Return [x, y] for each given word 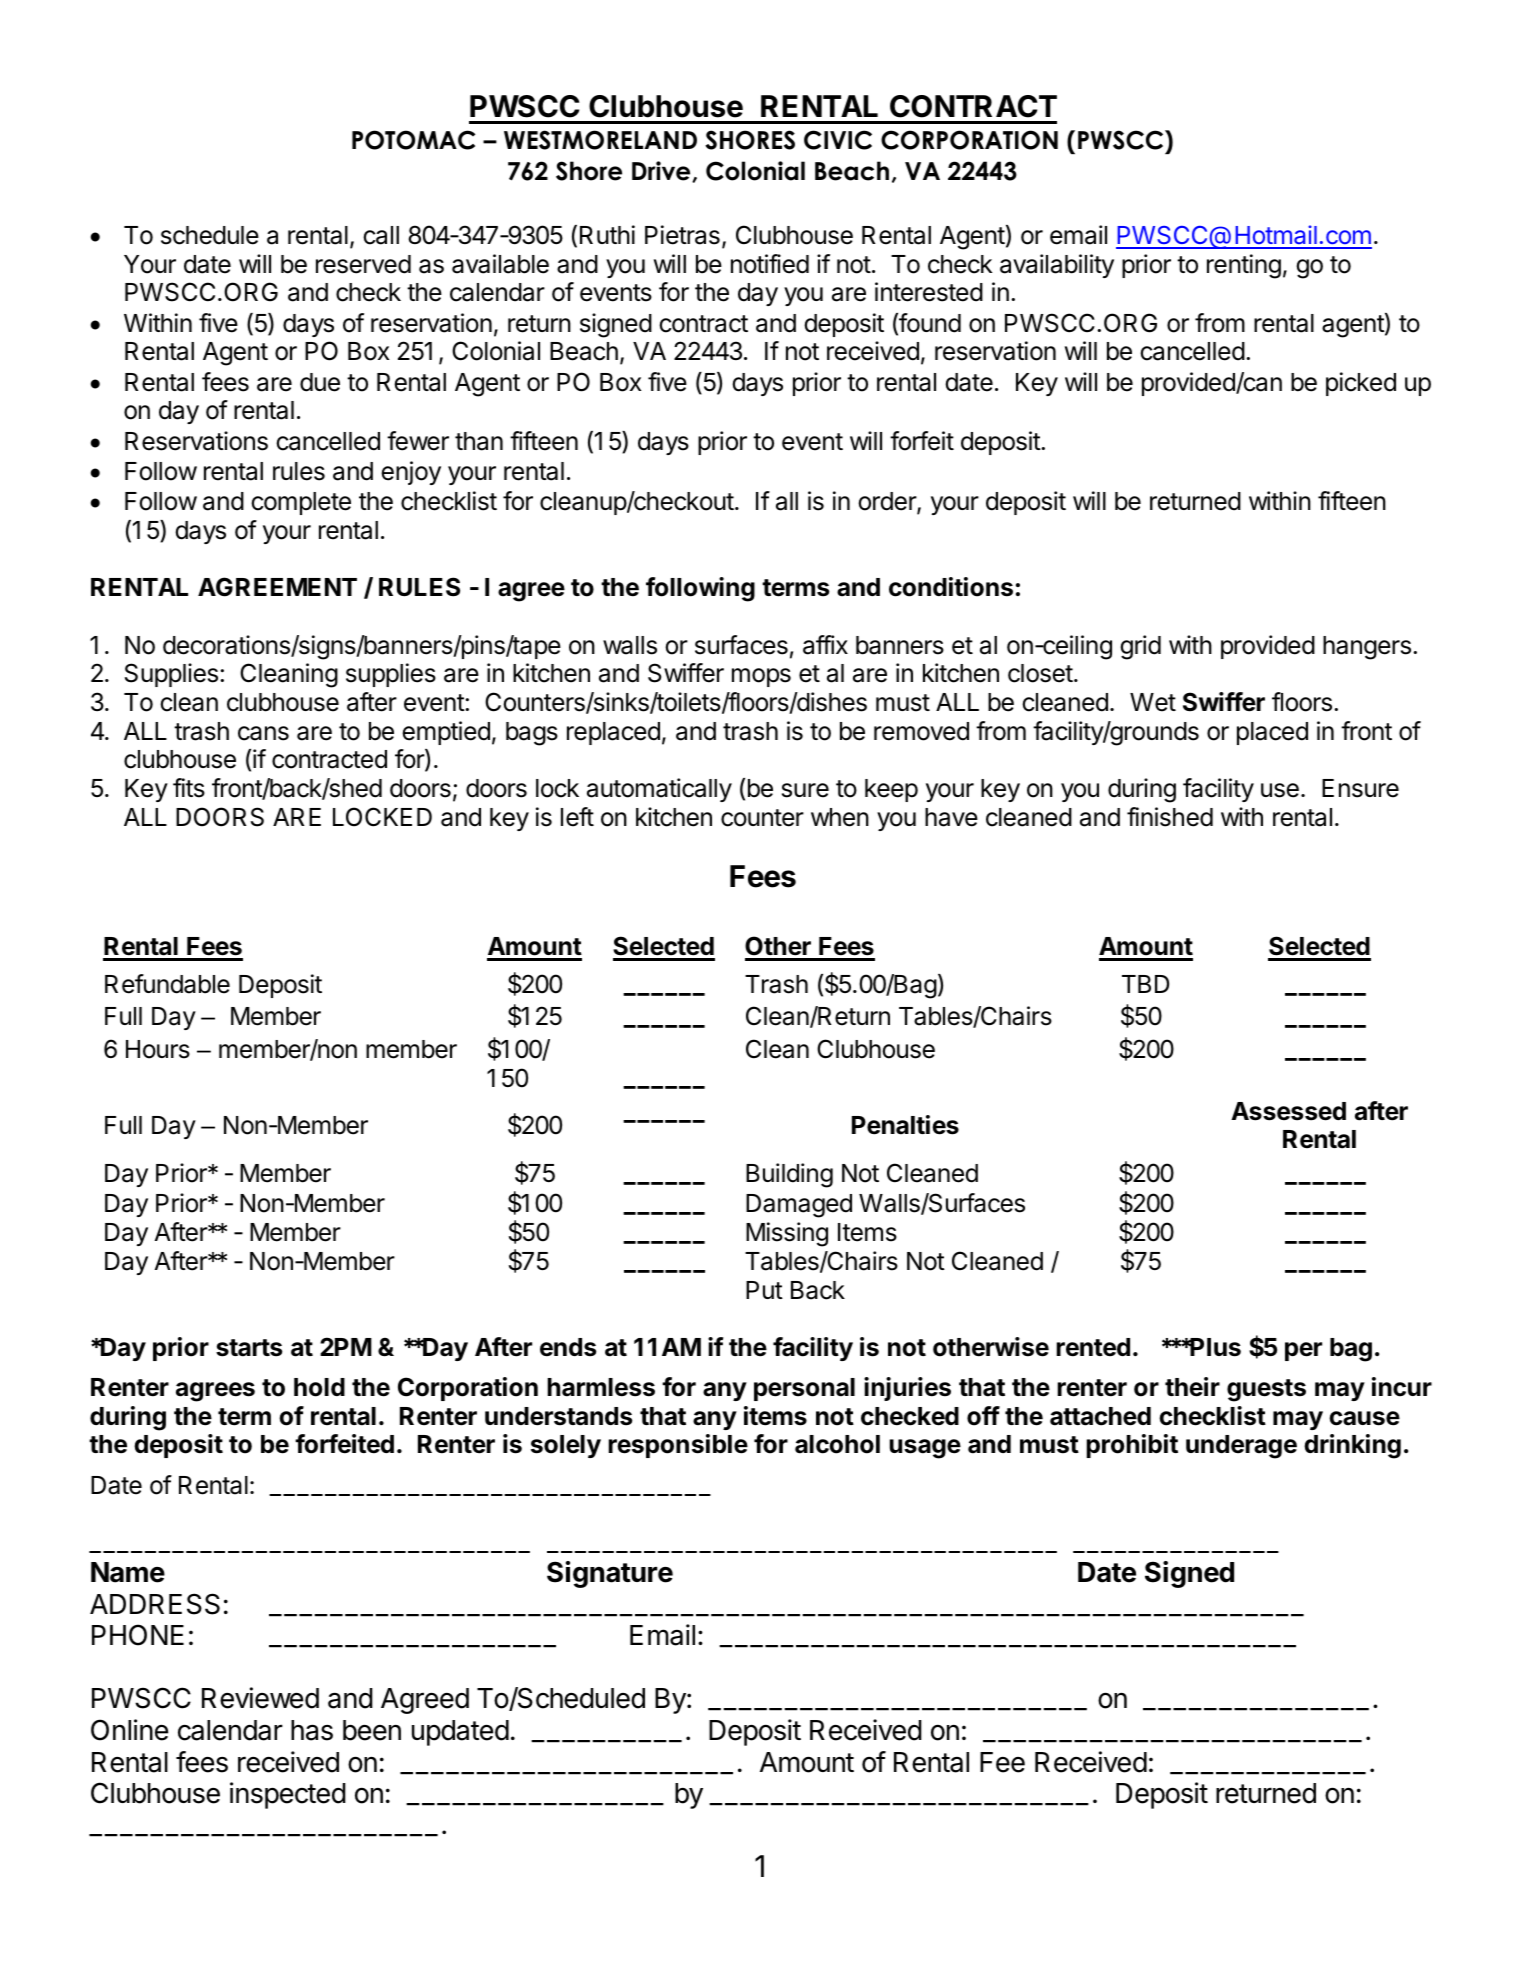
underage [1241, 1447]
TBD [1145, 984]
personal [804, 1389]
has [312, 1730]
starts [249, 1348]
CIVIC [838, 140]
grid [1140, 647]
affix [825, 645]
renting [1244, 266]
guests [1266, 1390]
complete [301, 503]
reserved [363, 264]
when [840, 817]
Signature [610, 1574]
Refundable [167, 984]
